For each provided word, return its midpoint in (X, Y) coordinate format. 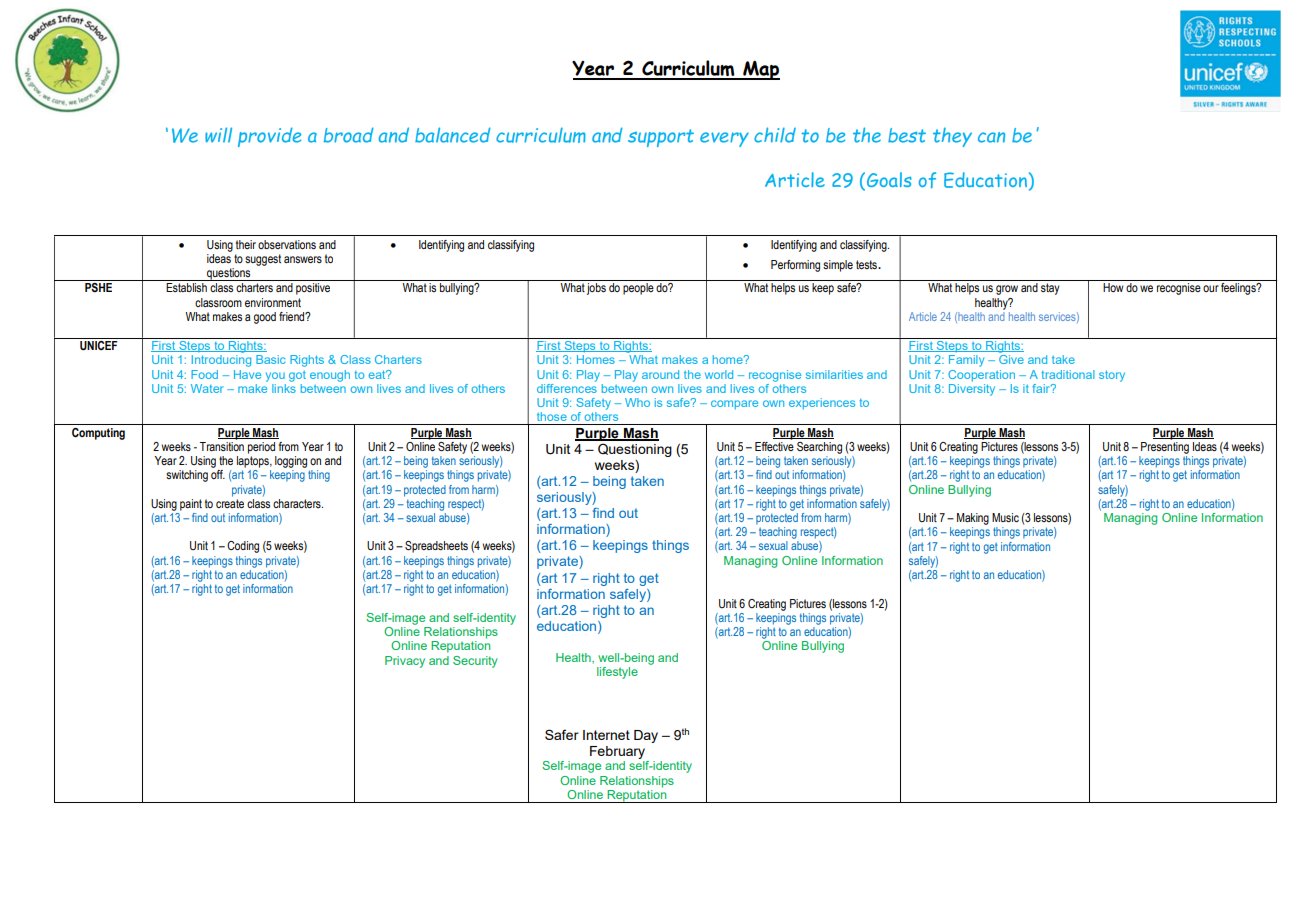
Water (207, 388)
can (991, 137)
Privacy (405, 662)
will (218, 135)
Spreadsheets (436, 547)
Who (637, 402)
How (1113, 287)
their (246, 244)
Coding (243, 547)
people (638, 289)
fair (1042, 388)
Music (1005, 517)
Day (646, 736)
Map (760, 70)
